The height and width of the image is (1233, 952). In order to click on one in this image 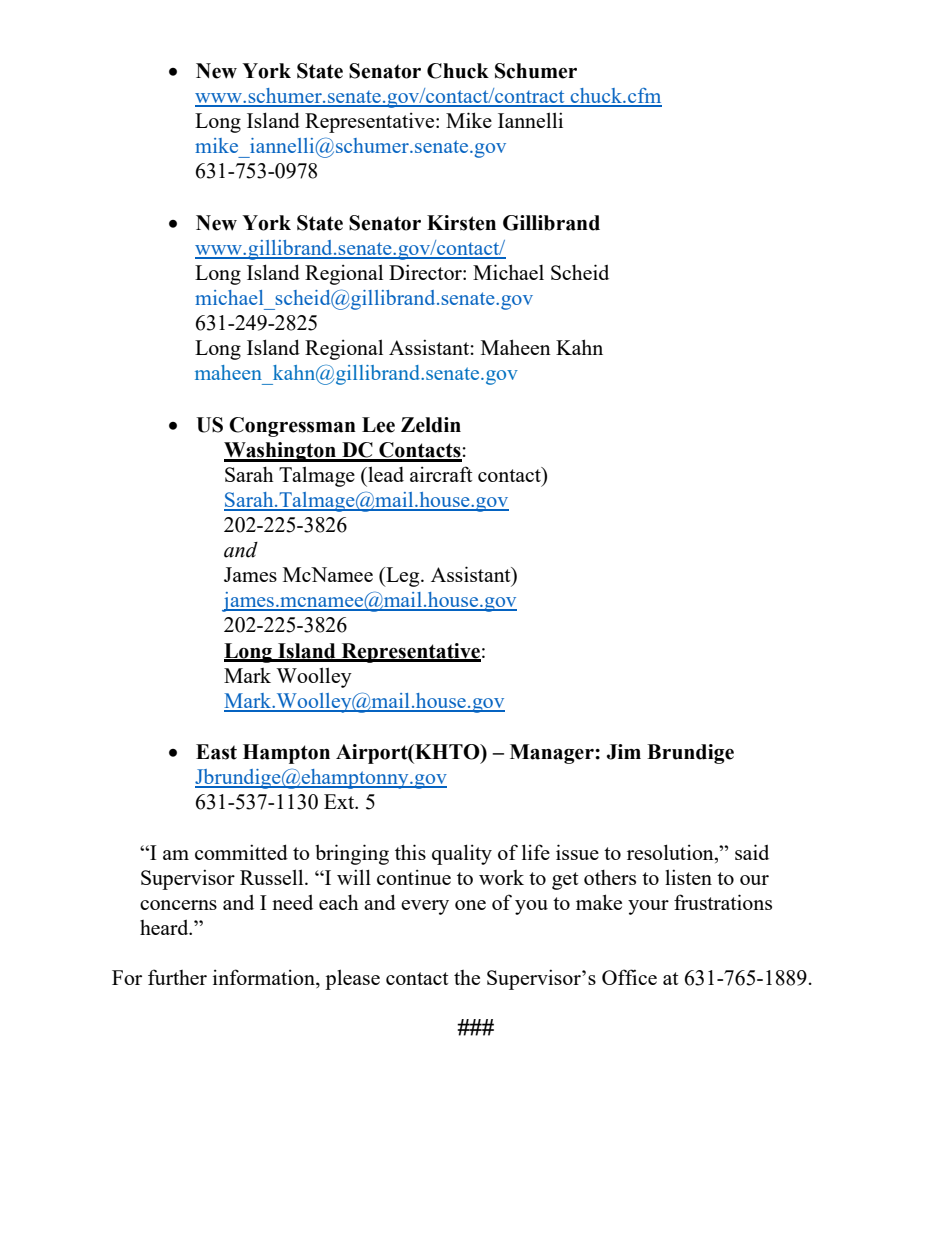, I will do `click(470, 905)`.
